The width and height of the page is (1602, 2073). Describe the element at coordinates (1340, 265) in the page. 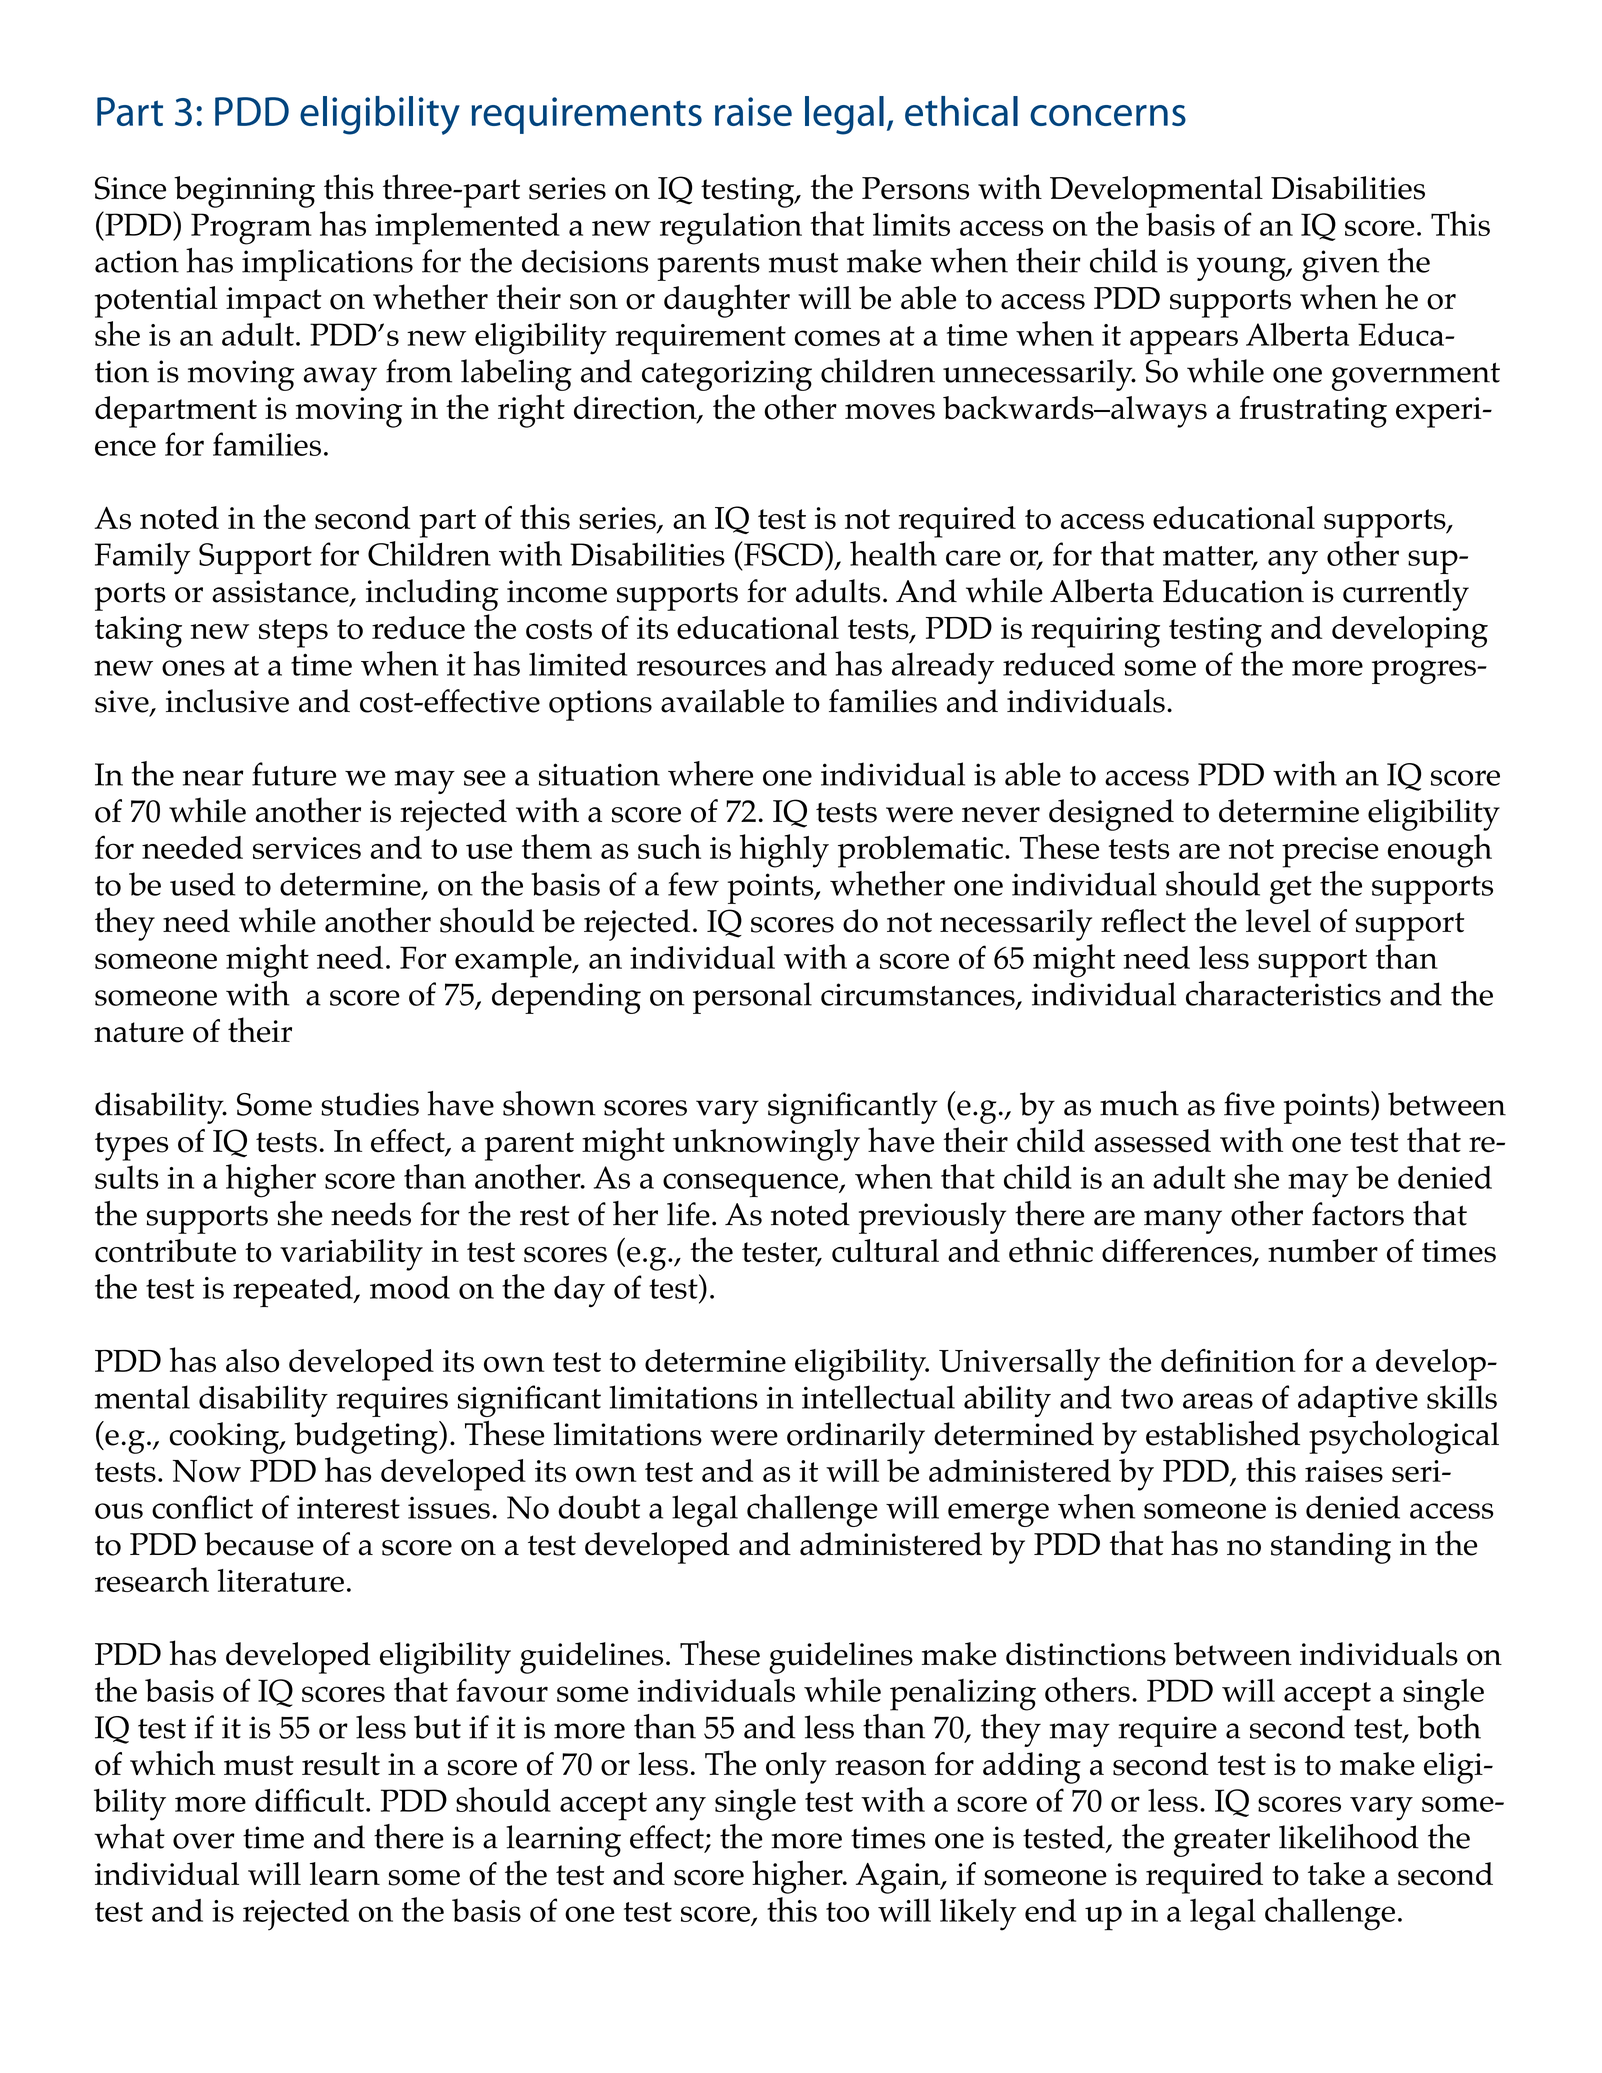

I see `given` at that location.
